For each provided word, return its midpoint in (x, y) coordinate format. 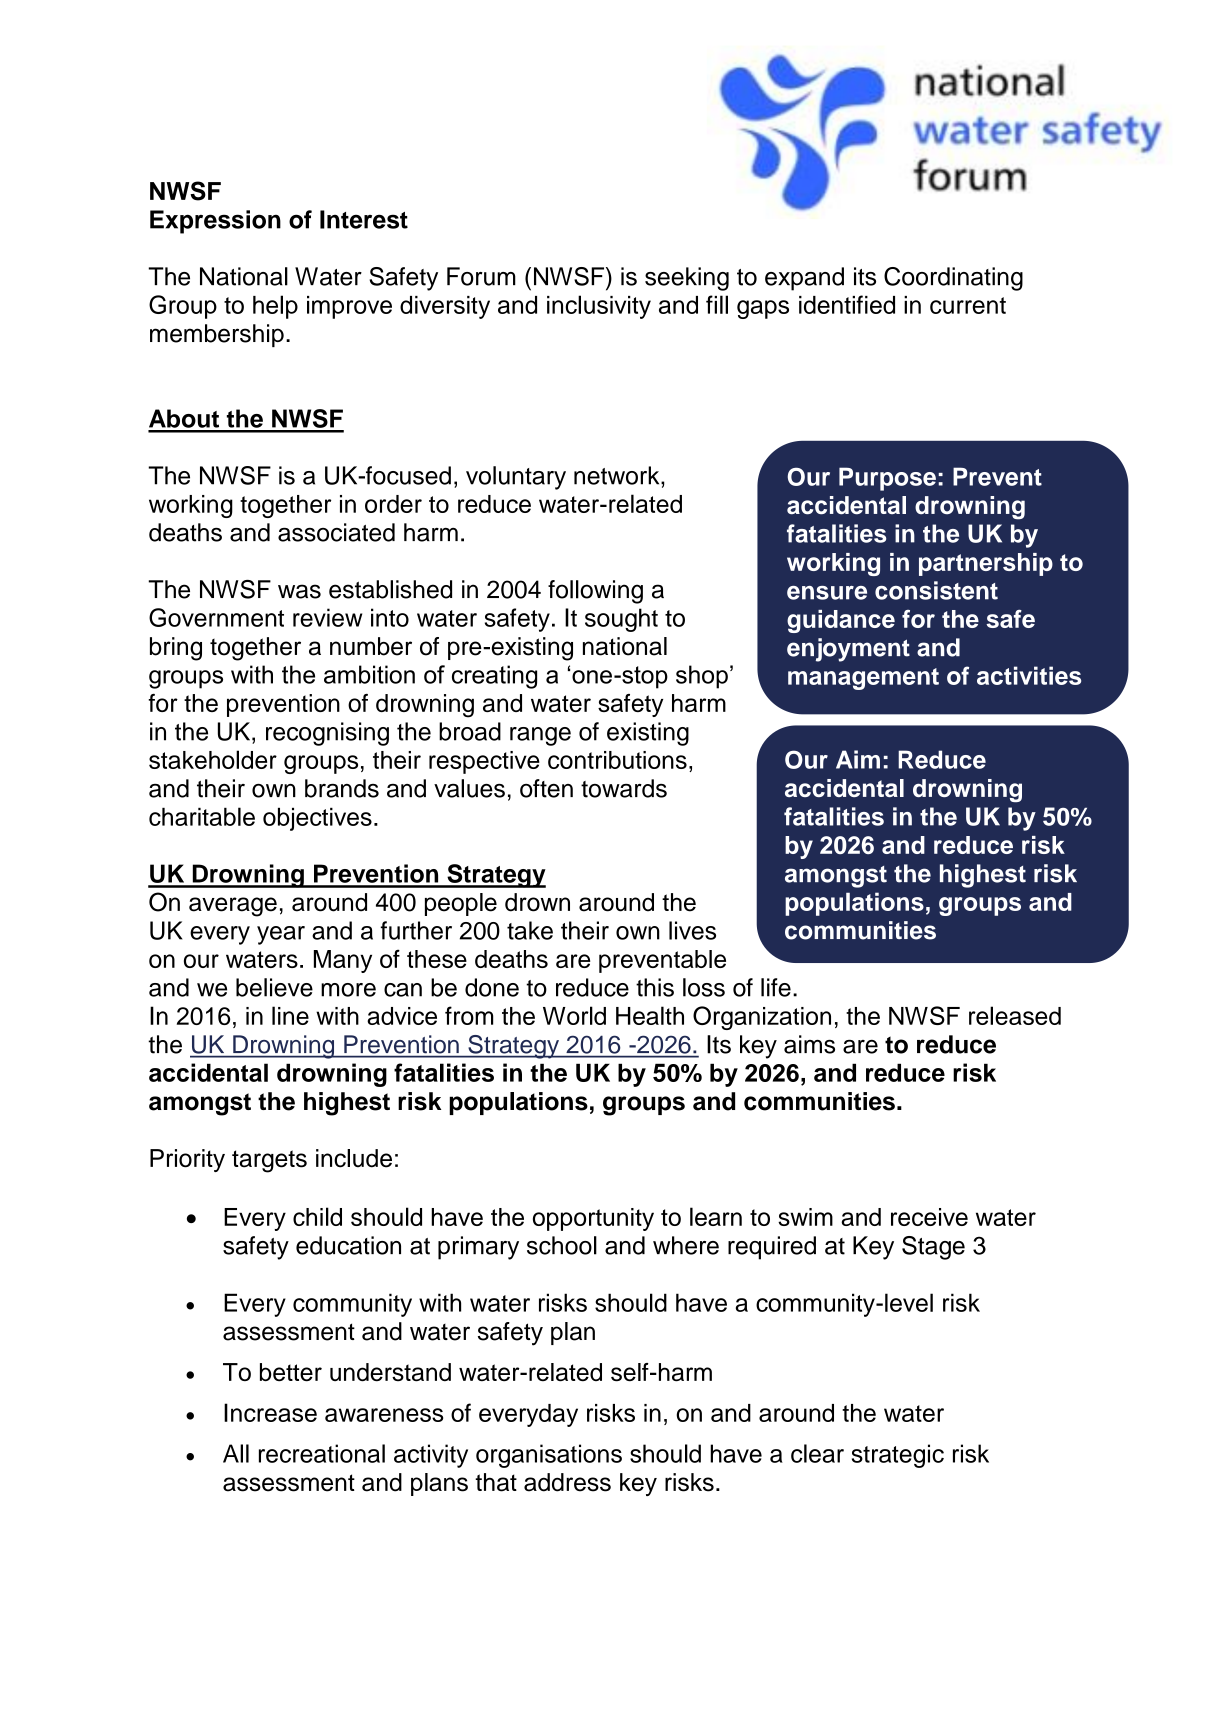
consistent (936, 590)
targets (269, 1161)
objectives (317, 819)
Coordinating (953, 279)
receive (929, 1217)
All (236, 1453)
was (299, 591)
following (595, 592)
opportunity (593, 1219)
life (776, 987)
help (275, 307)
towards (624, 788)
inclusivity (599, 307)
